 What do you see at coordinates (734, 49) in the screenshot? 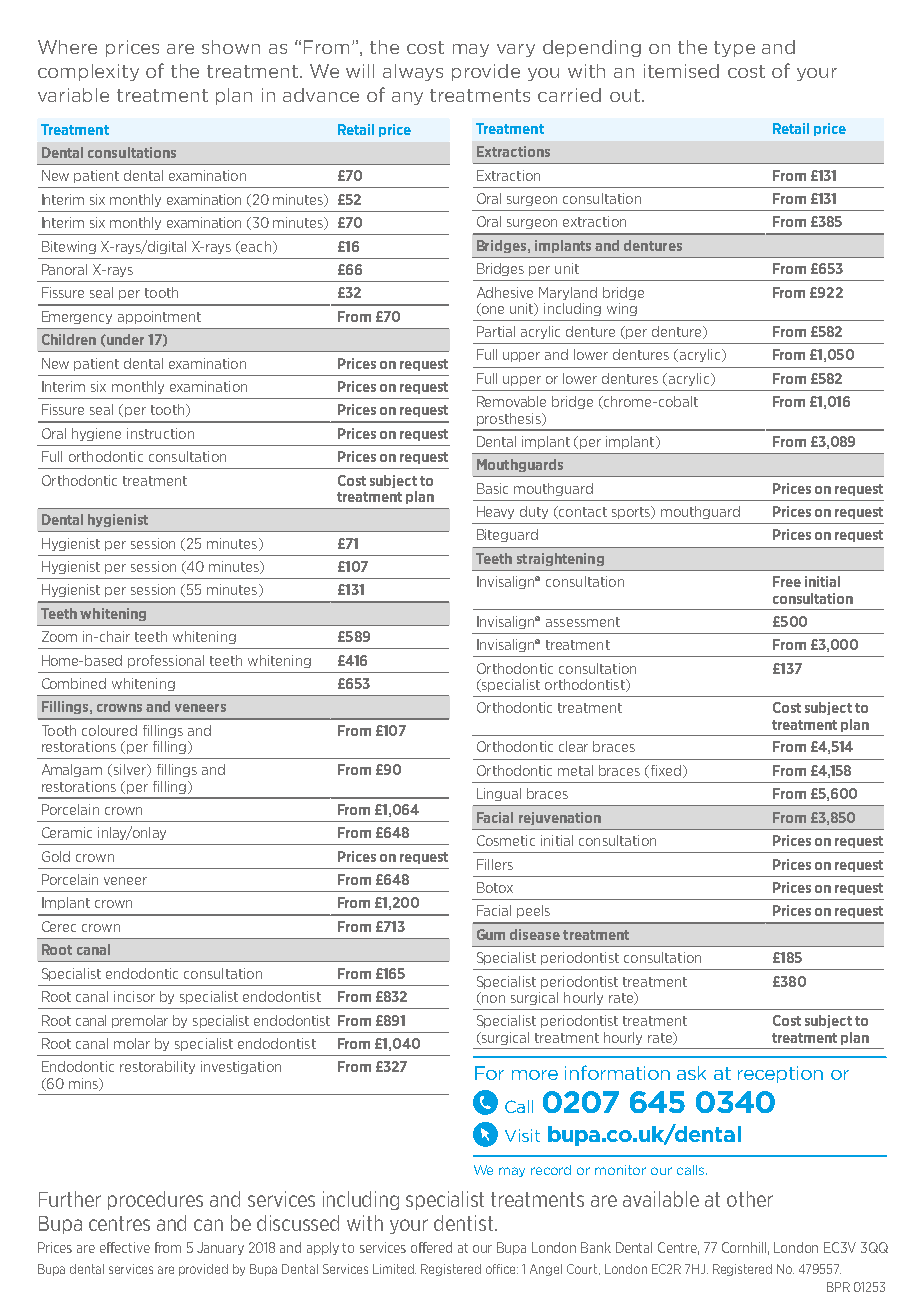
I see `type` at bounding box center [734, 49].
